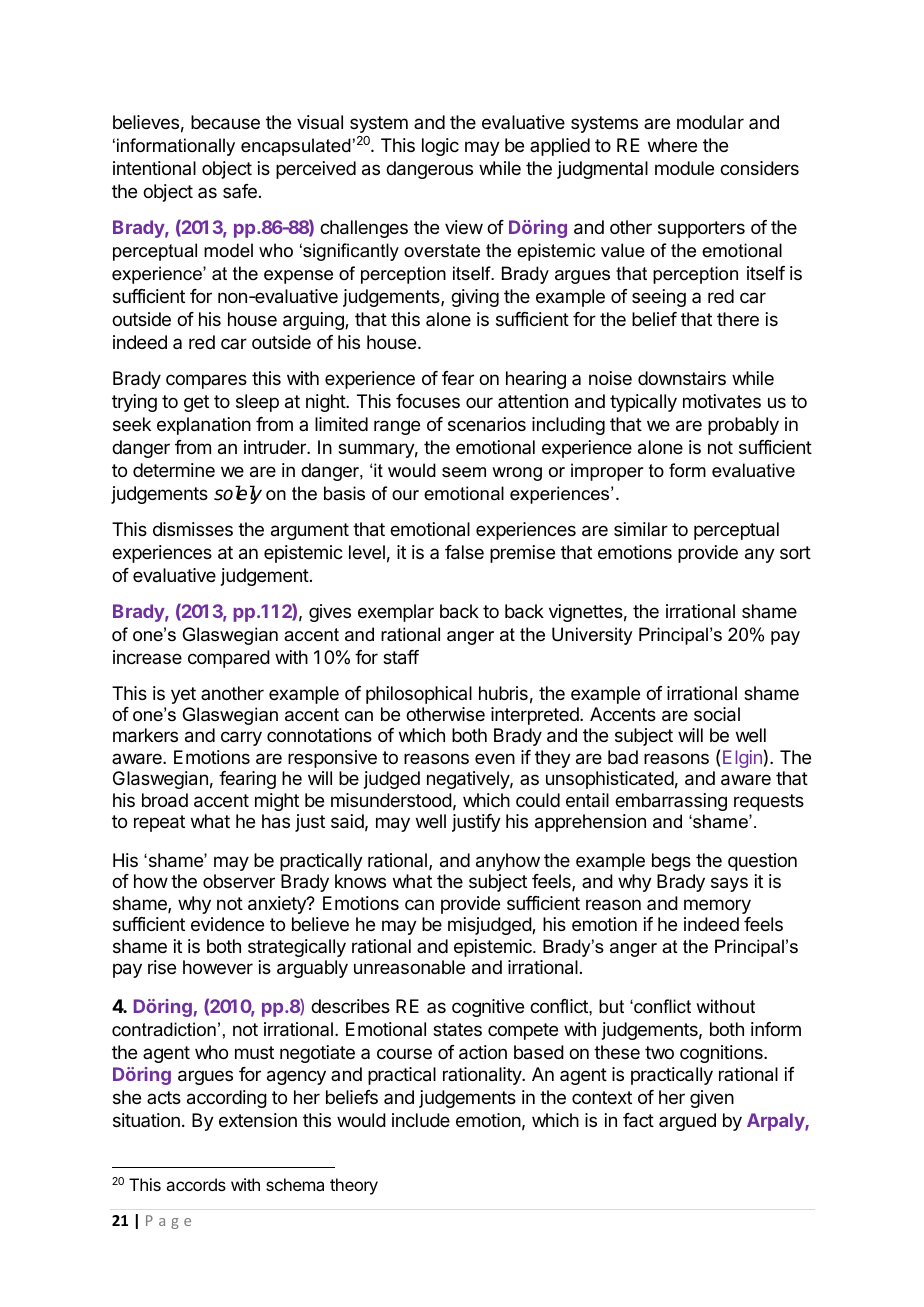  Describe the element at coordinates (440, 147) in the screenshot. I see `logic` at that location.
